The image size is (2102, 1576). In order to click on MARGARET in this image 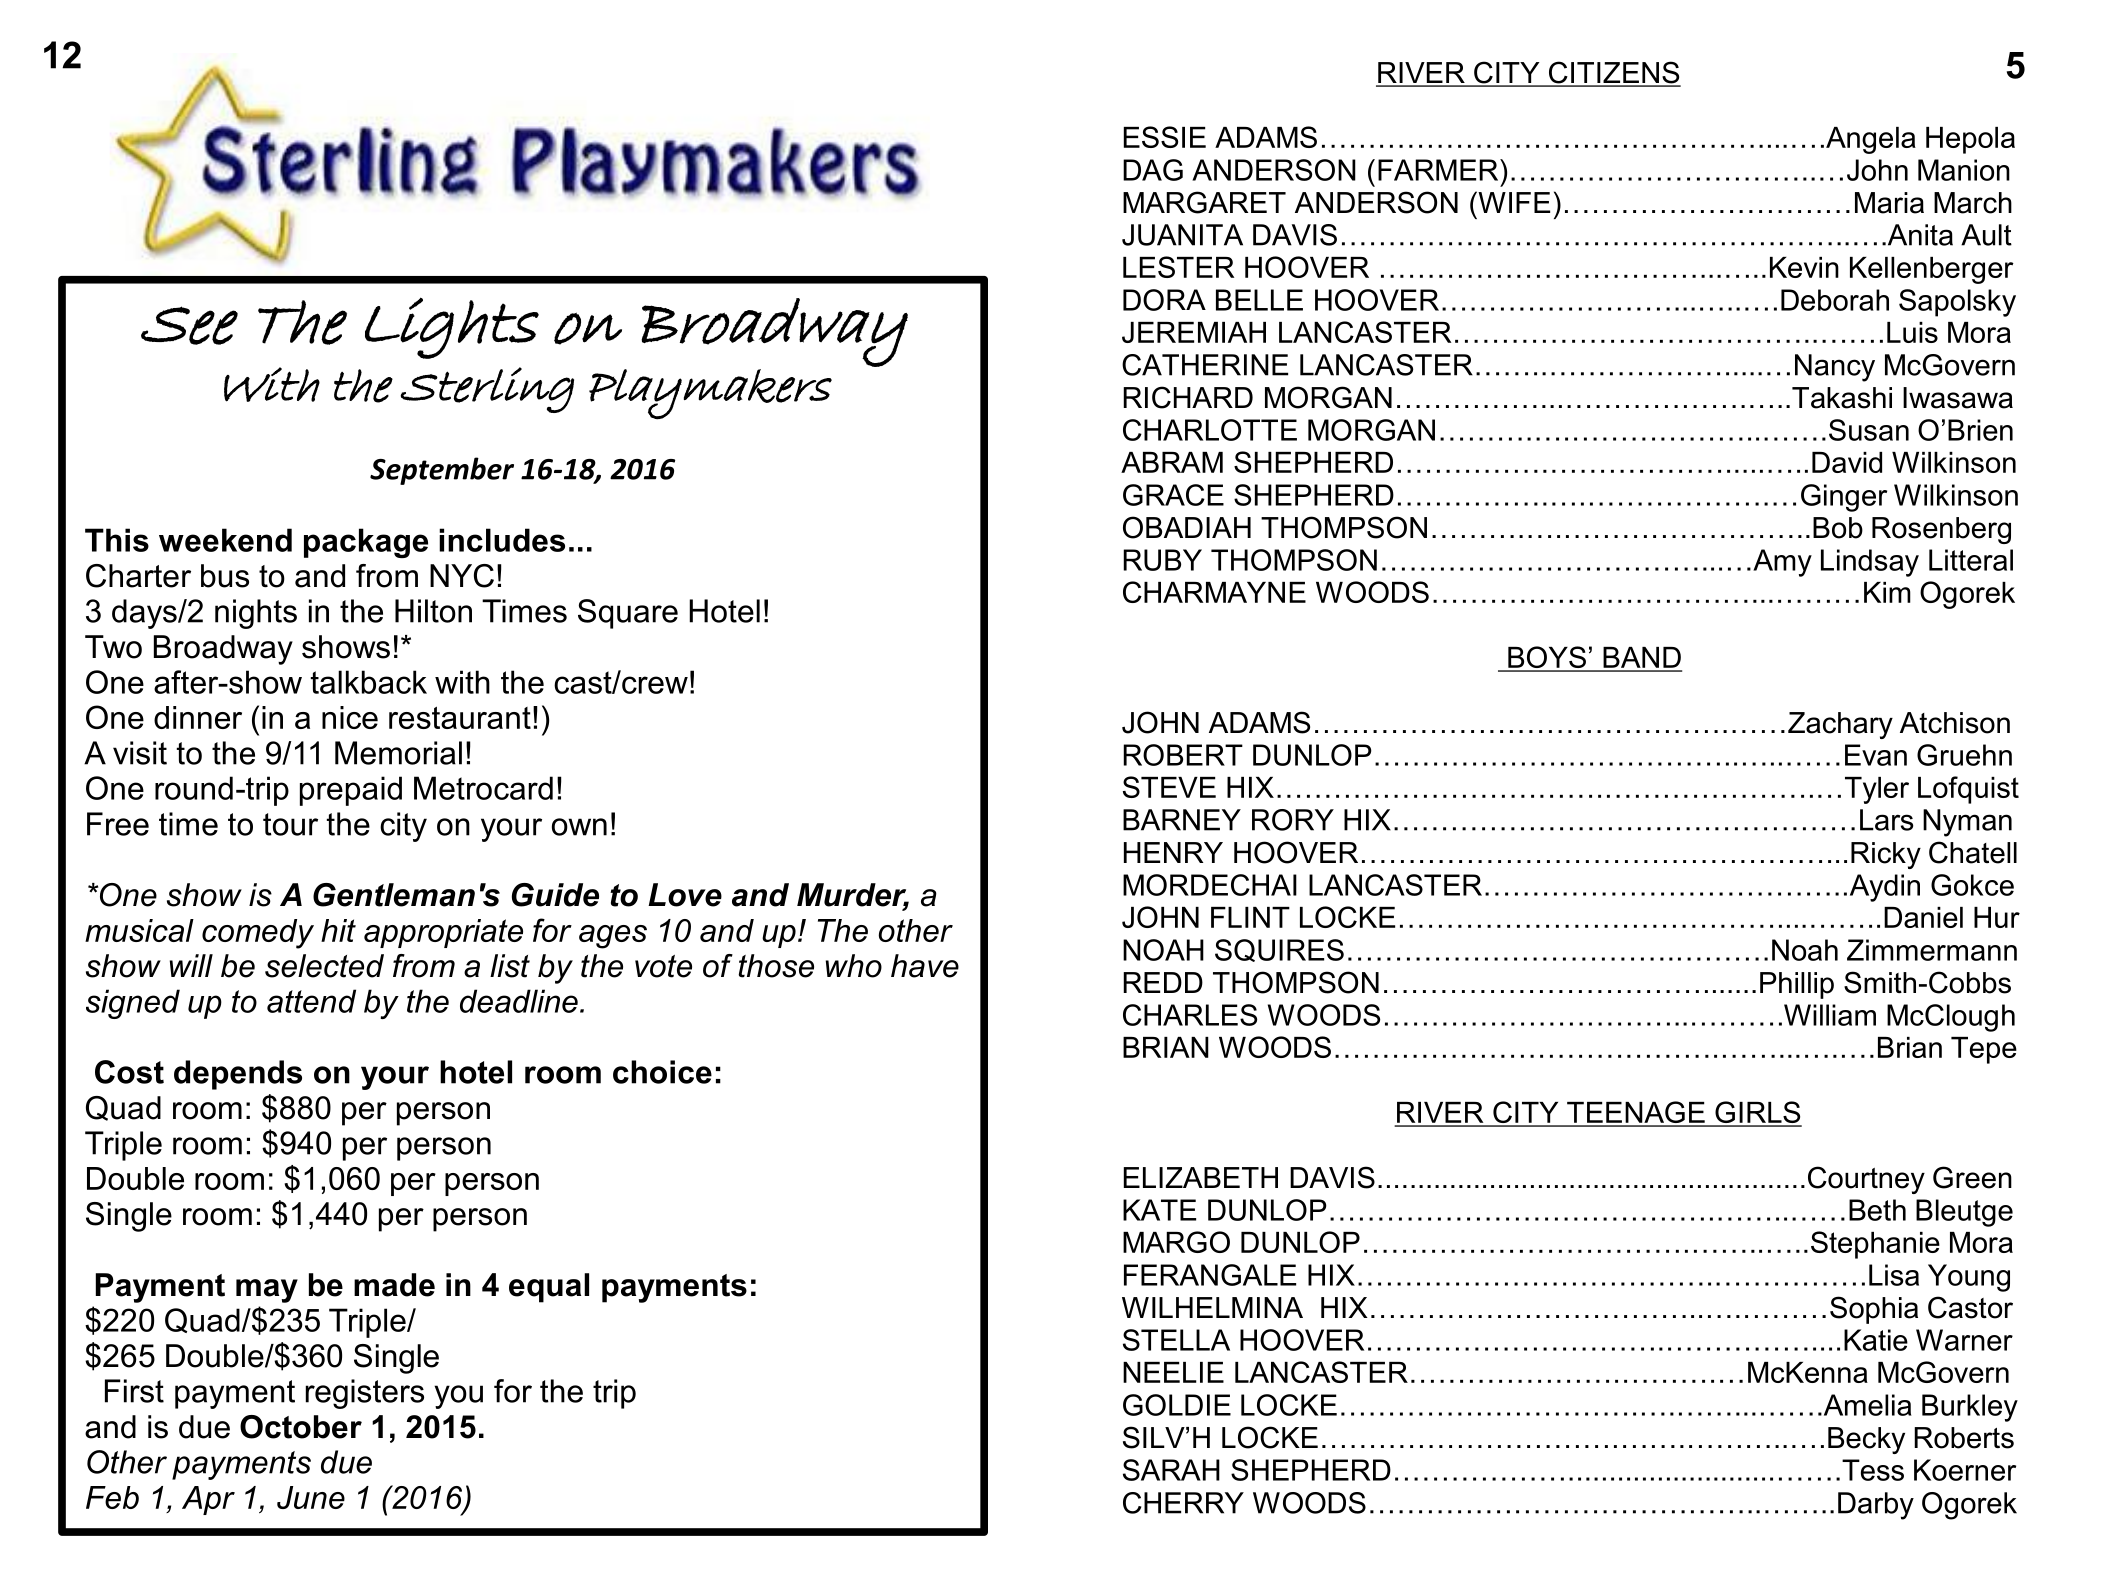, I will do `click(1204, 202)`.
